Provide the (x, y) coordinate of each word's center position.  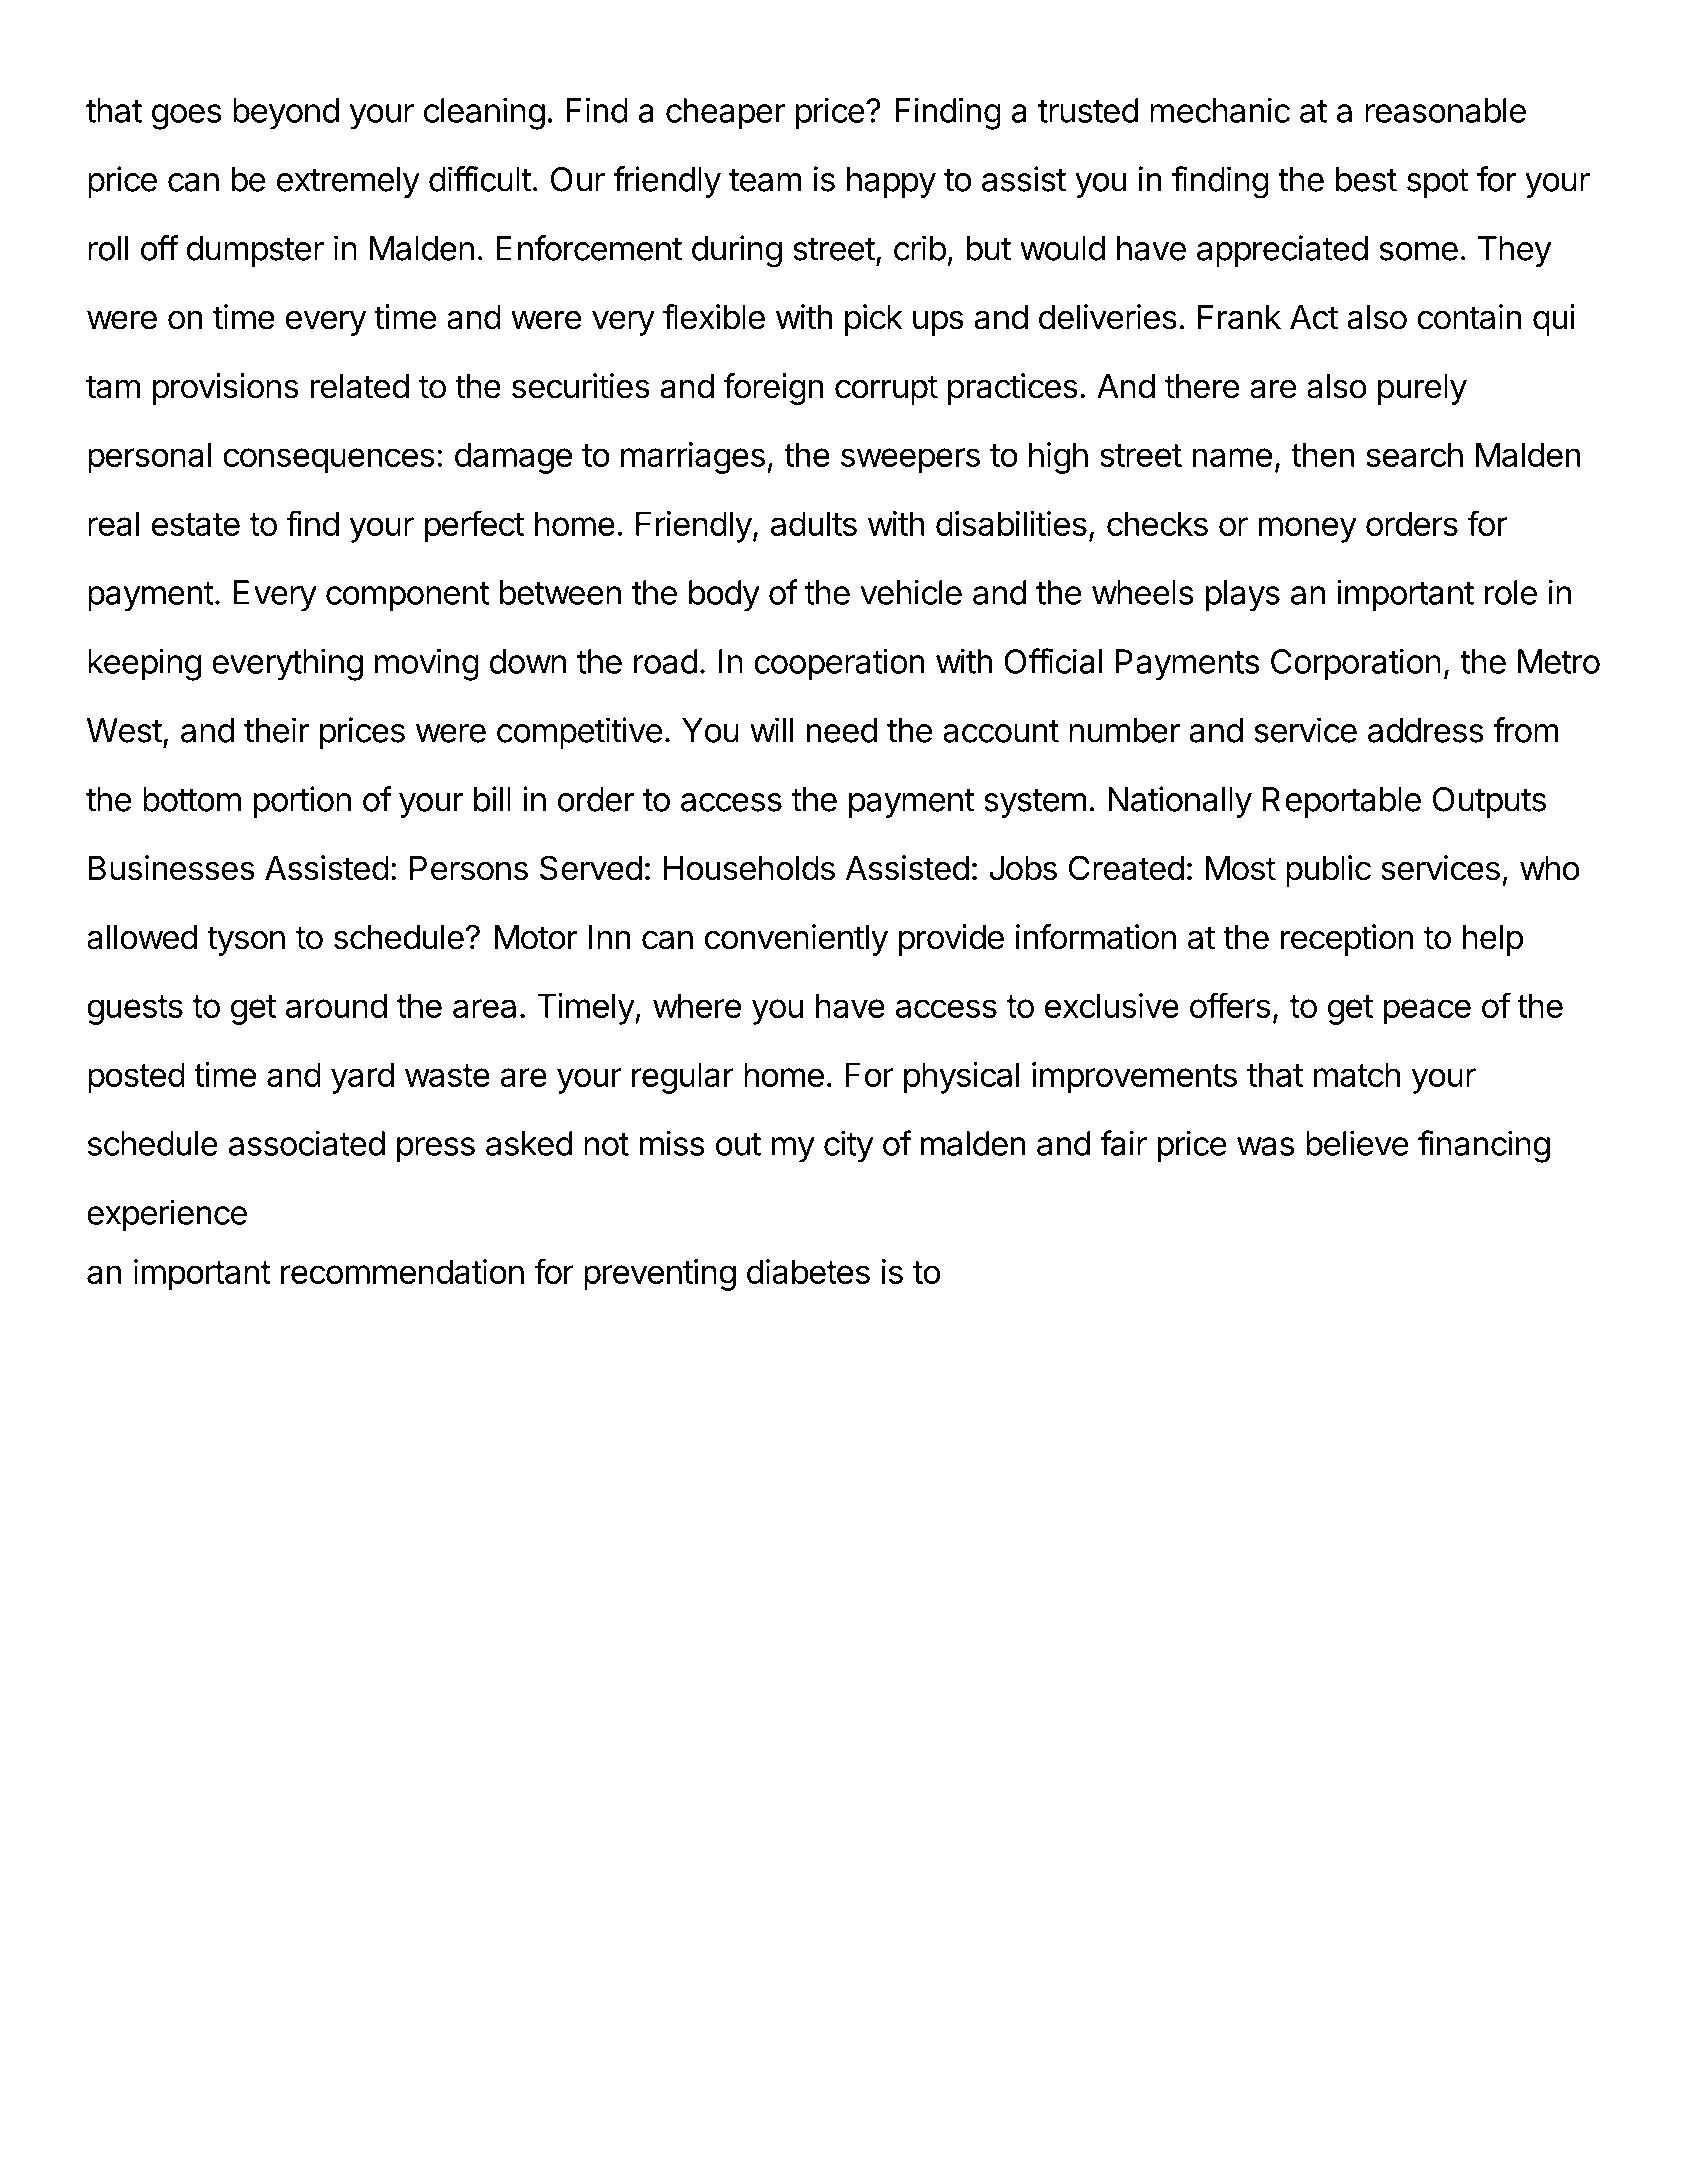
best (1366, 179)
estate (196, 524)
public (1328, 871)
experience (167, 1215)
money (1307, 530)
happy (891, 182)
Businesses (172, 868)
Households (749, 868)
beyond (286, 114)
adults (814, 523)
